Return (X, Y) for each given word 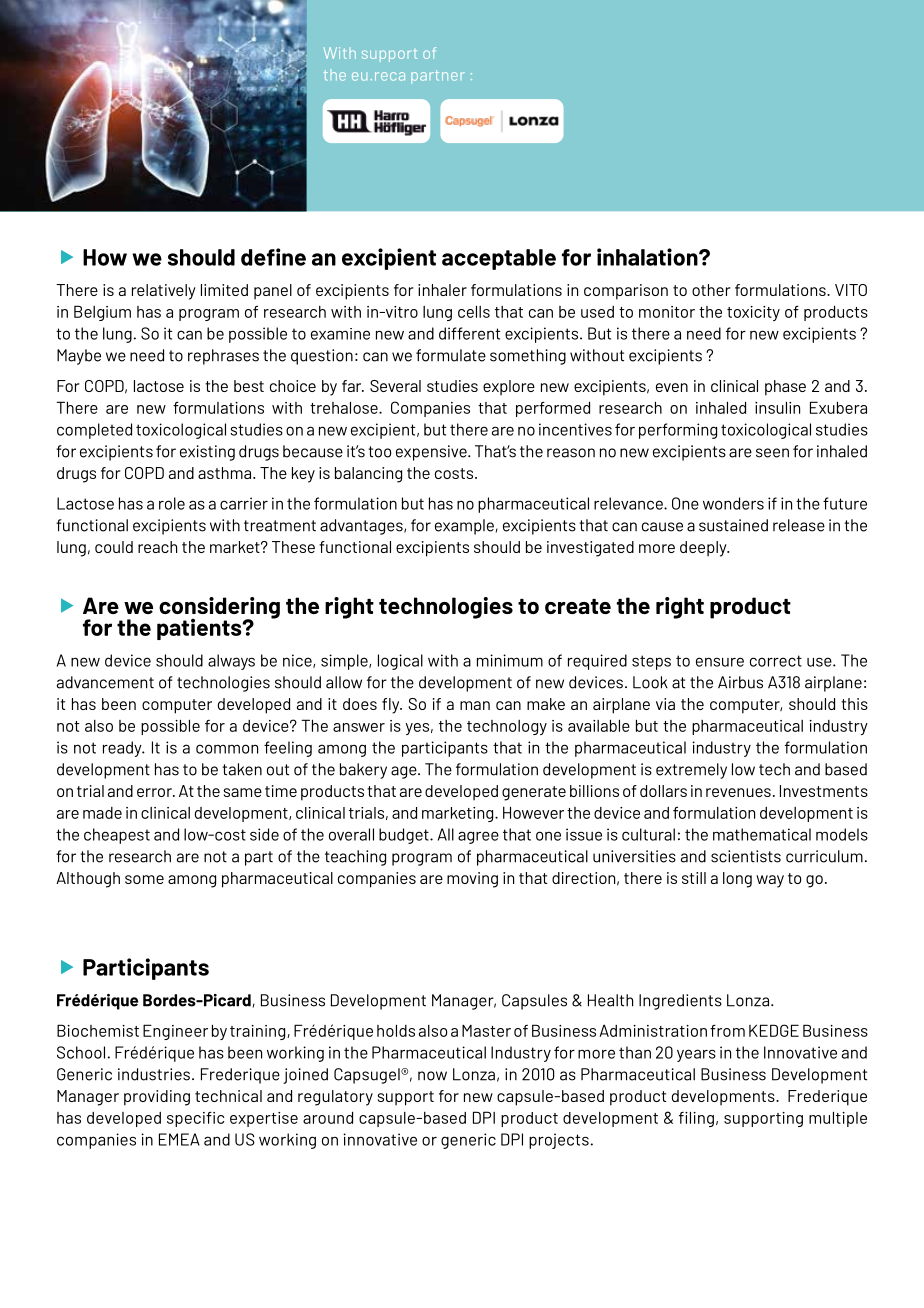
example (464, 527)
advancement (105, 682)
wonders (733, 503)
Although (88, 880)
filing (696, 1119)
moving (472, 880)
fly (392, 706)
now (432, 1076)
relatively (164, 292)
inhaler (442, 290)
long (737, 880)
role (172, 503)
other (711, 290)
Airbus (740, 682)
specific (196, 1119)
